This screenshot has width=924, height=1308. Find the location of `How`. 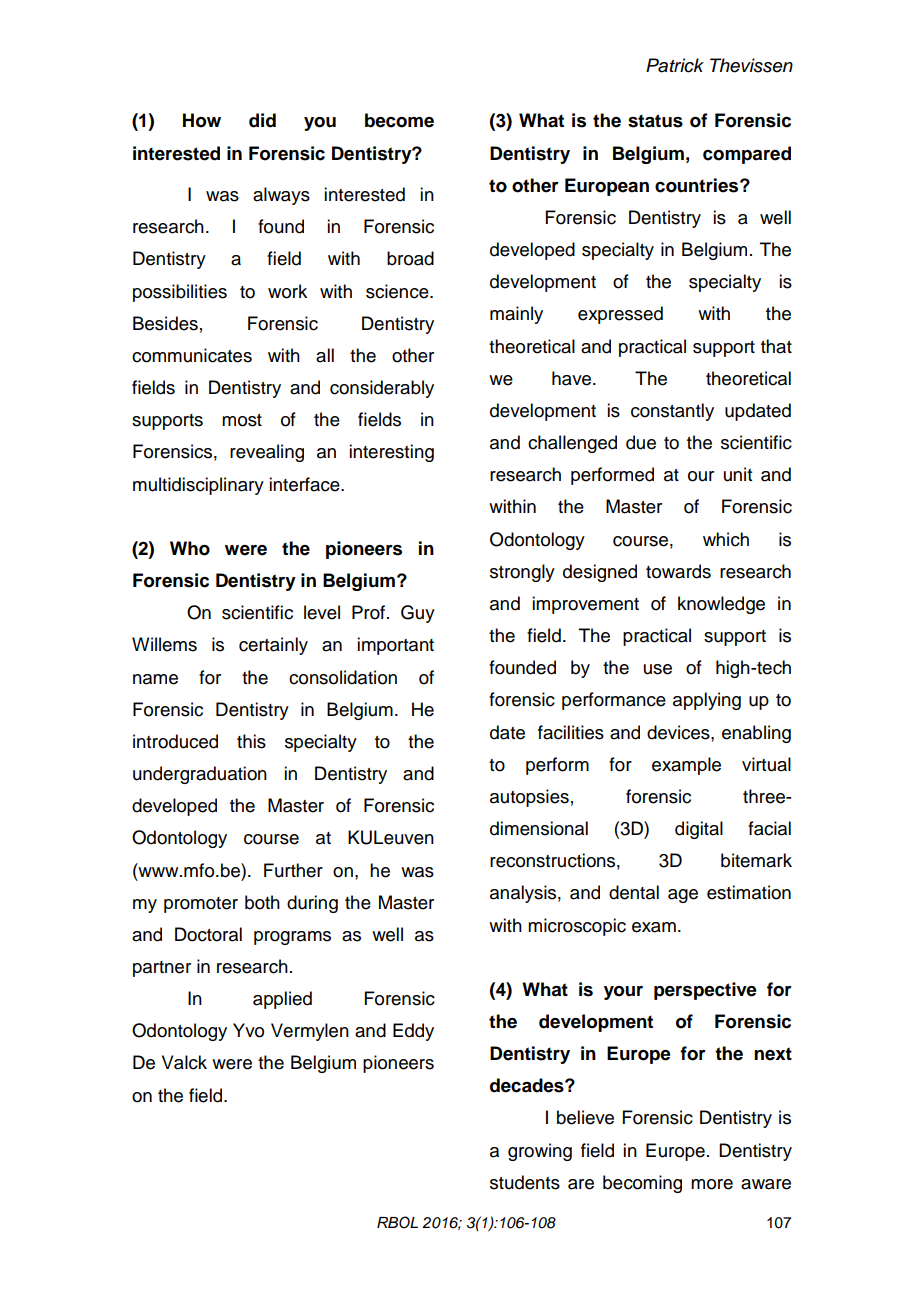

How is located at coordinates (202, 120).
